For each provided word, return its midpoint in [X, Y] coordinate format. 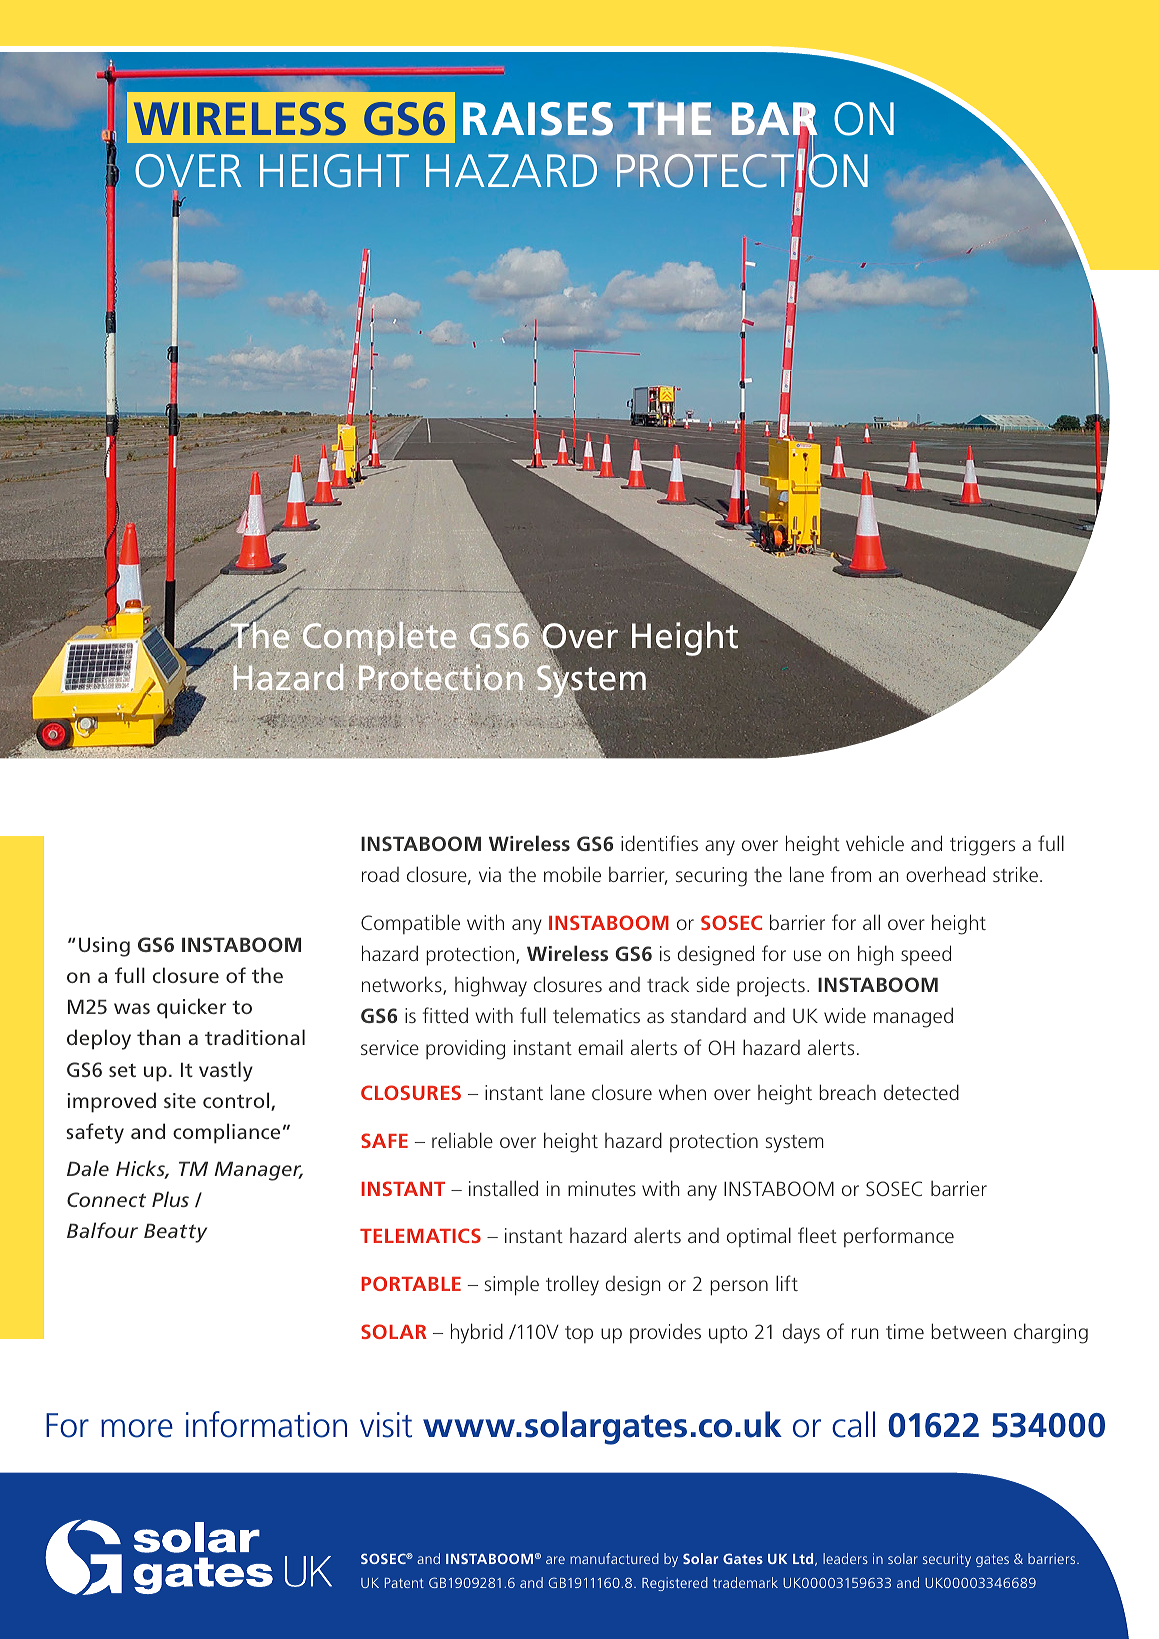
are [555, 1560]
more [137, 1428]
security [947, 1560]
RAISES [538, 119]
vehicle [875, 843]
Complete [378, 638]
